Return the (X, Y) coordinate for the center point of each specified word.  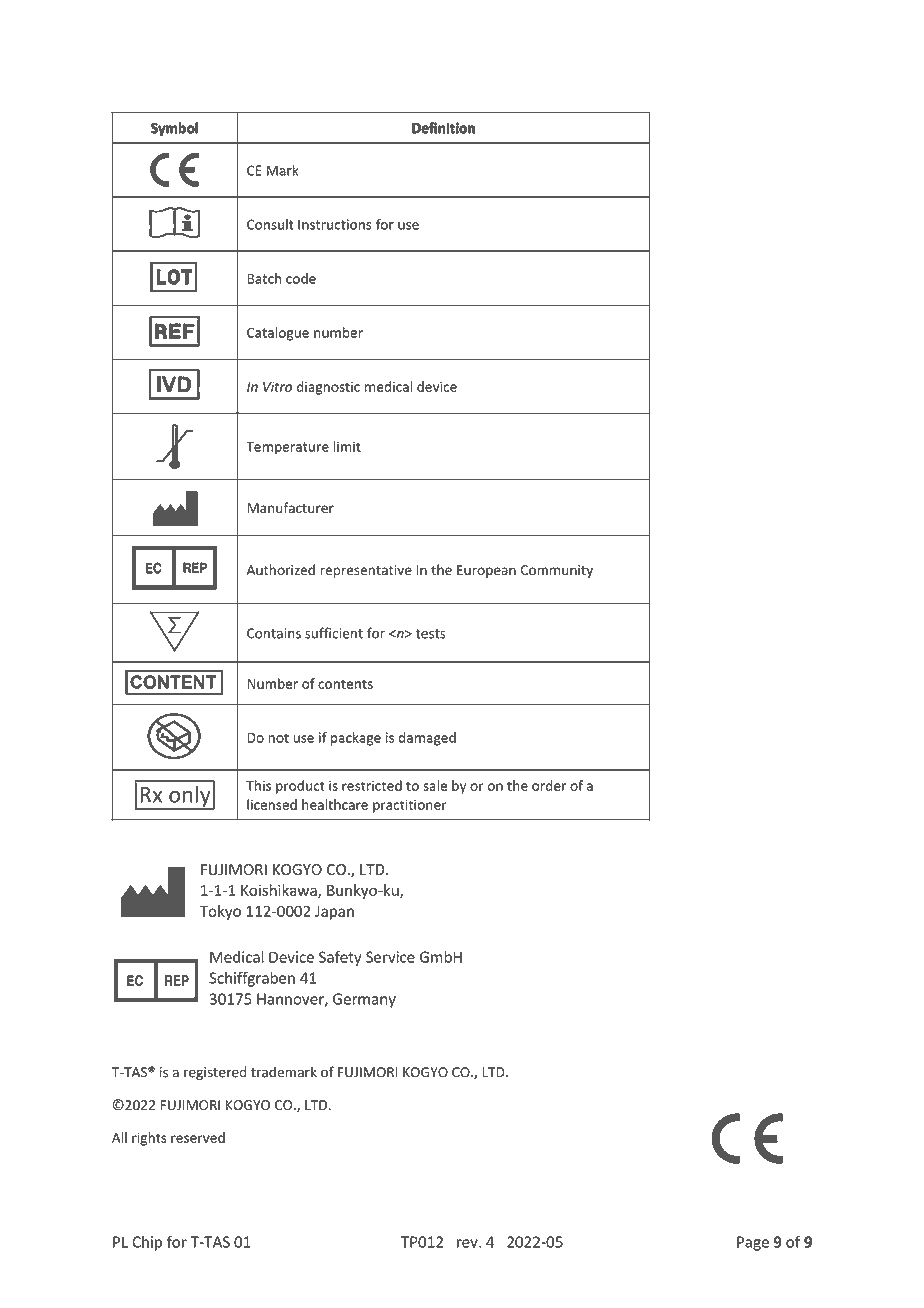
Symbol (174, 129)
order (549, 785)
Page (753, 1243)
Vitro (277, 386)
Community (557, 571)
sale (435, 785)
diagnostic (328, 388)
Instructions (335, 224)
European (486, 571)
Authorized (281, 570)
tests (431, 634)
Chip (147, 1243)
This (258, 785)
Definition (443, 128)
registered (215, 1073)
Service (390, 957)
